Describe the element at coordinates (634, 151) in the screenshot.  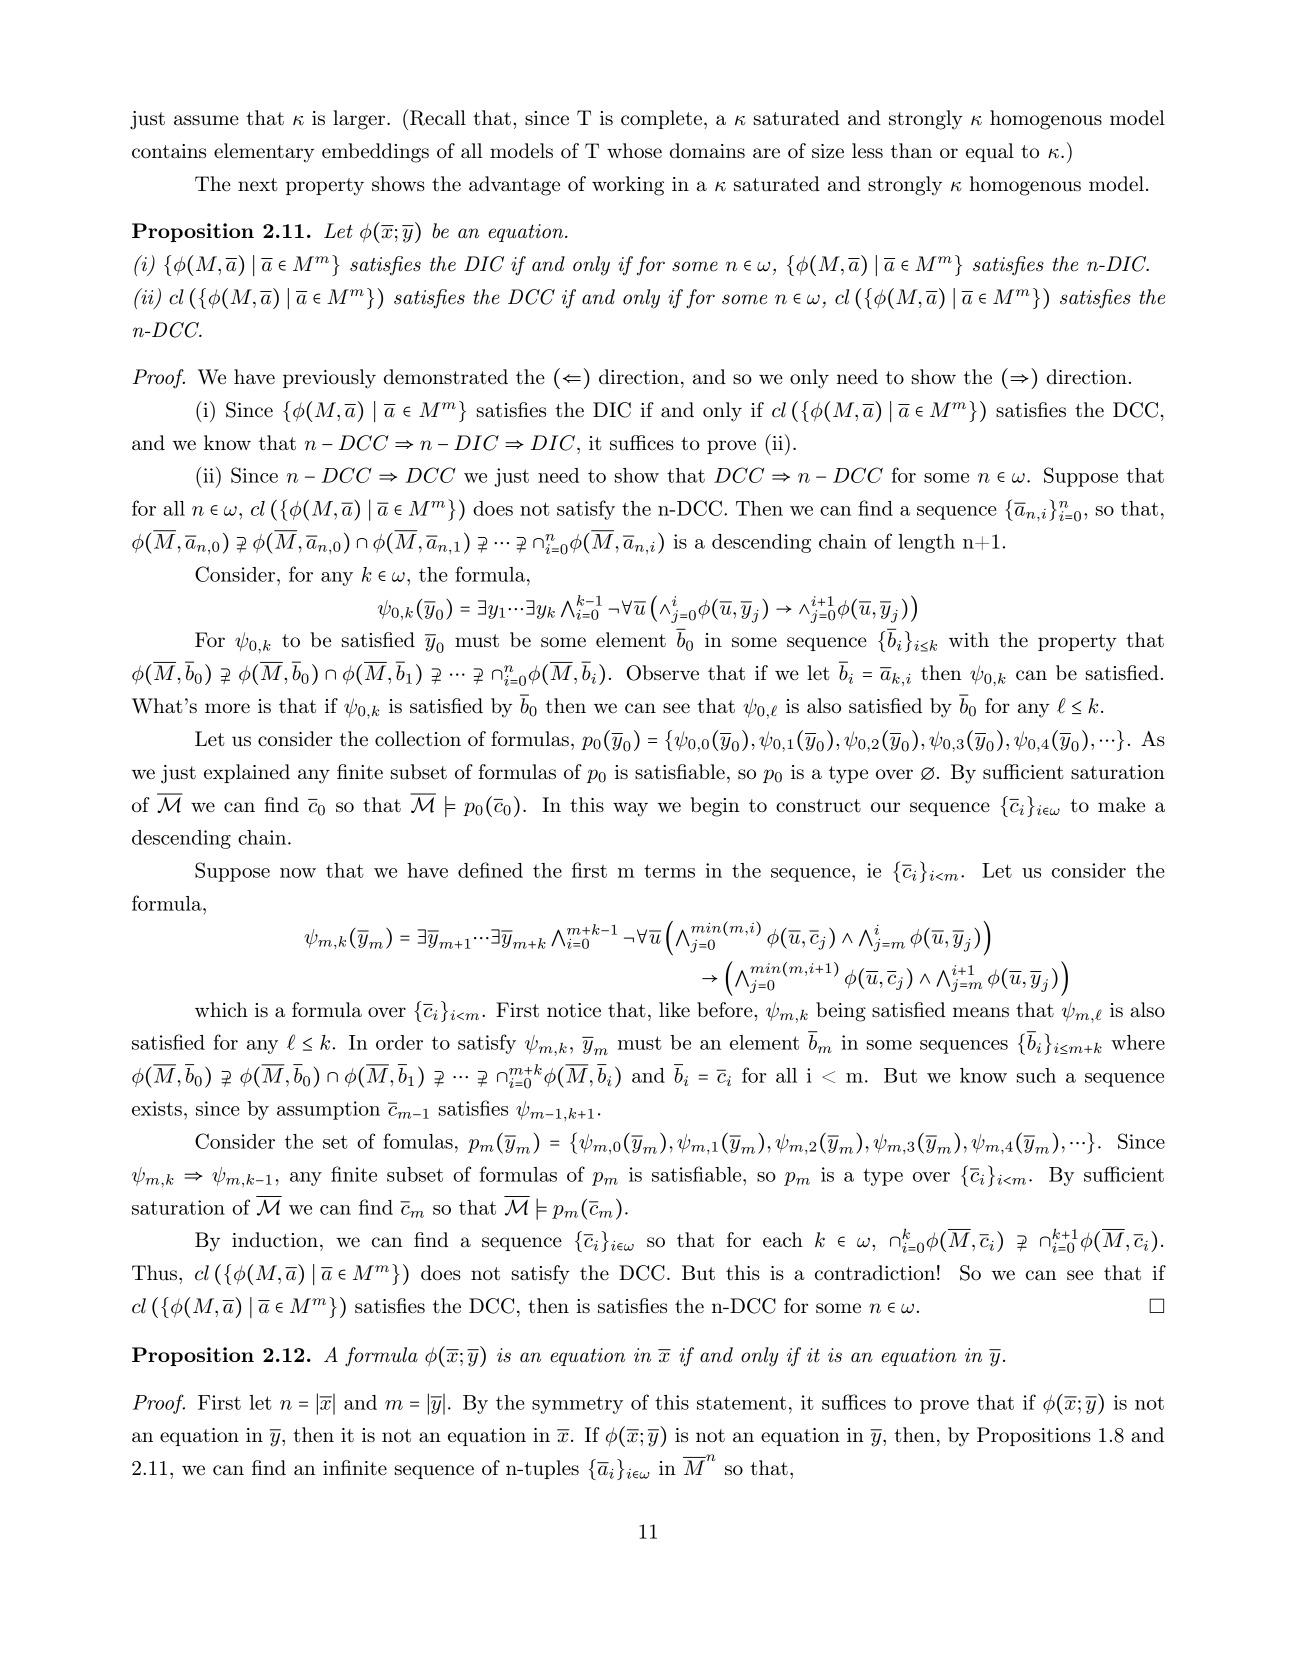
I see `whose` at that location.
